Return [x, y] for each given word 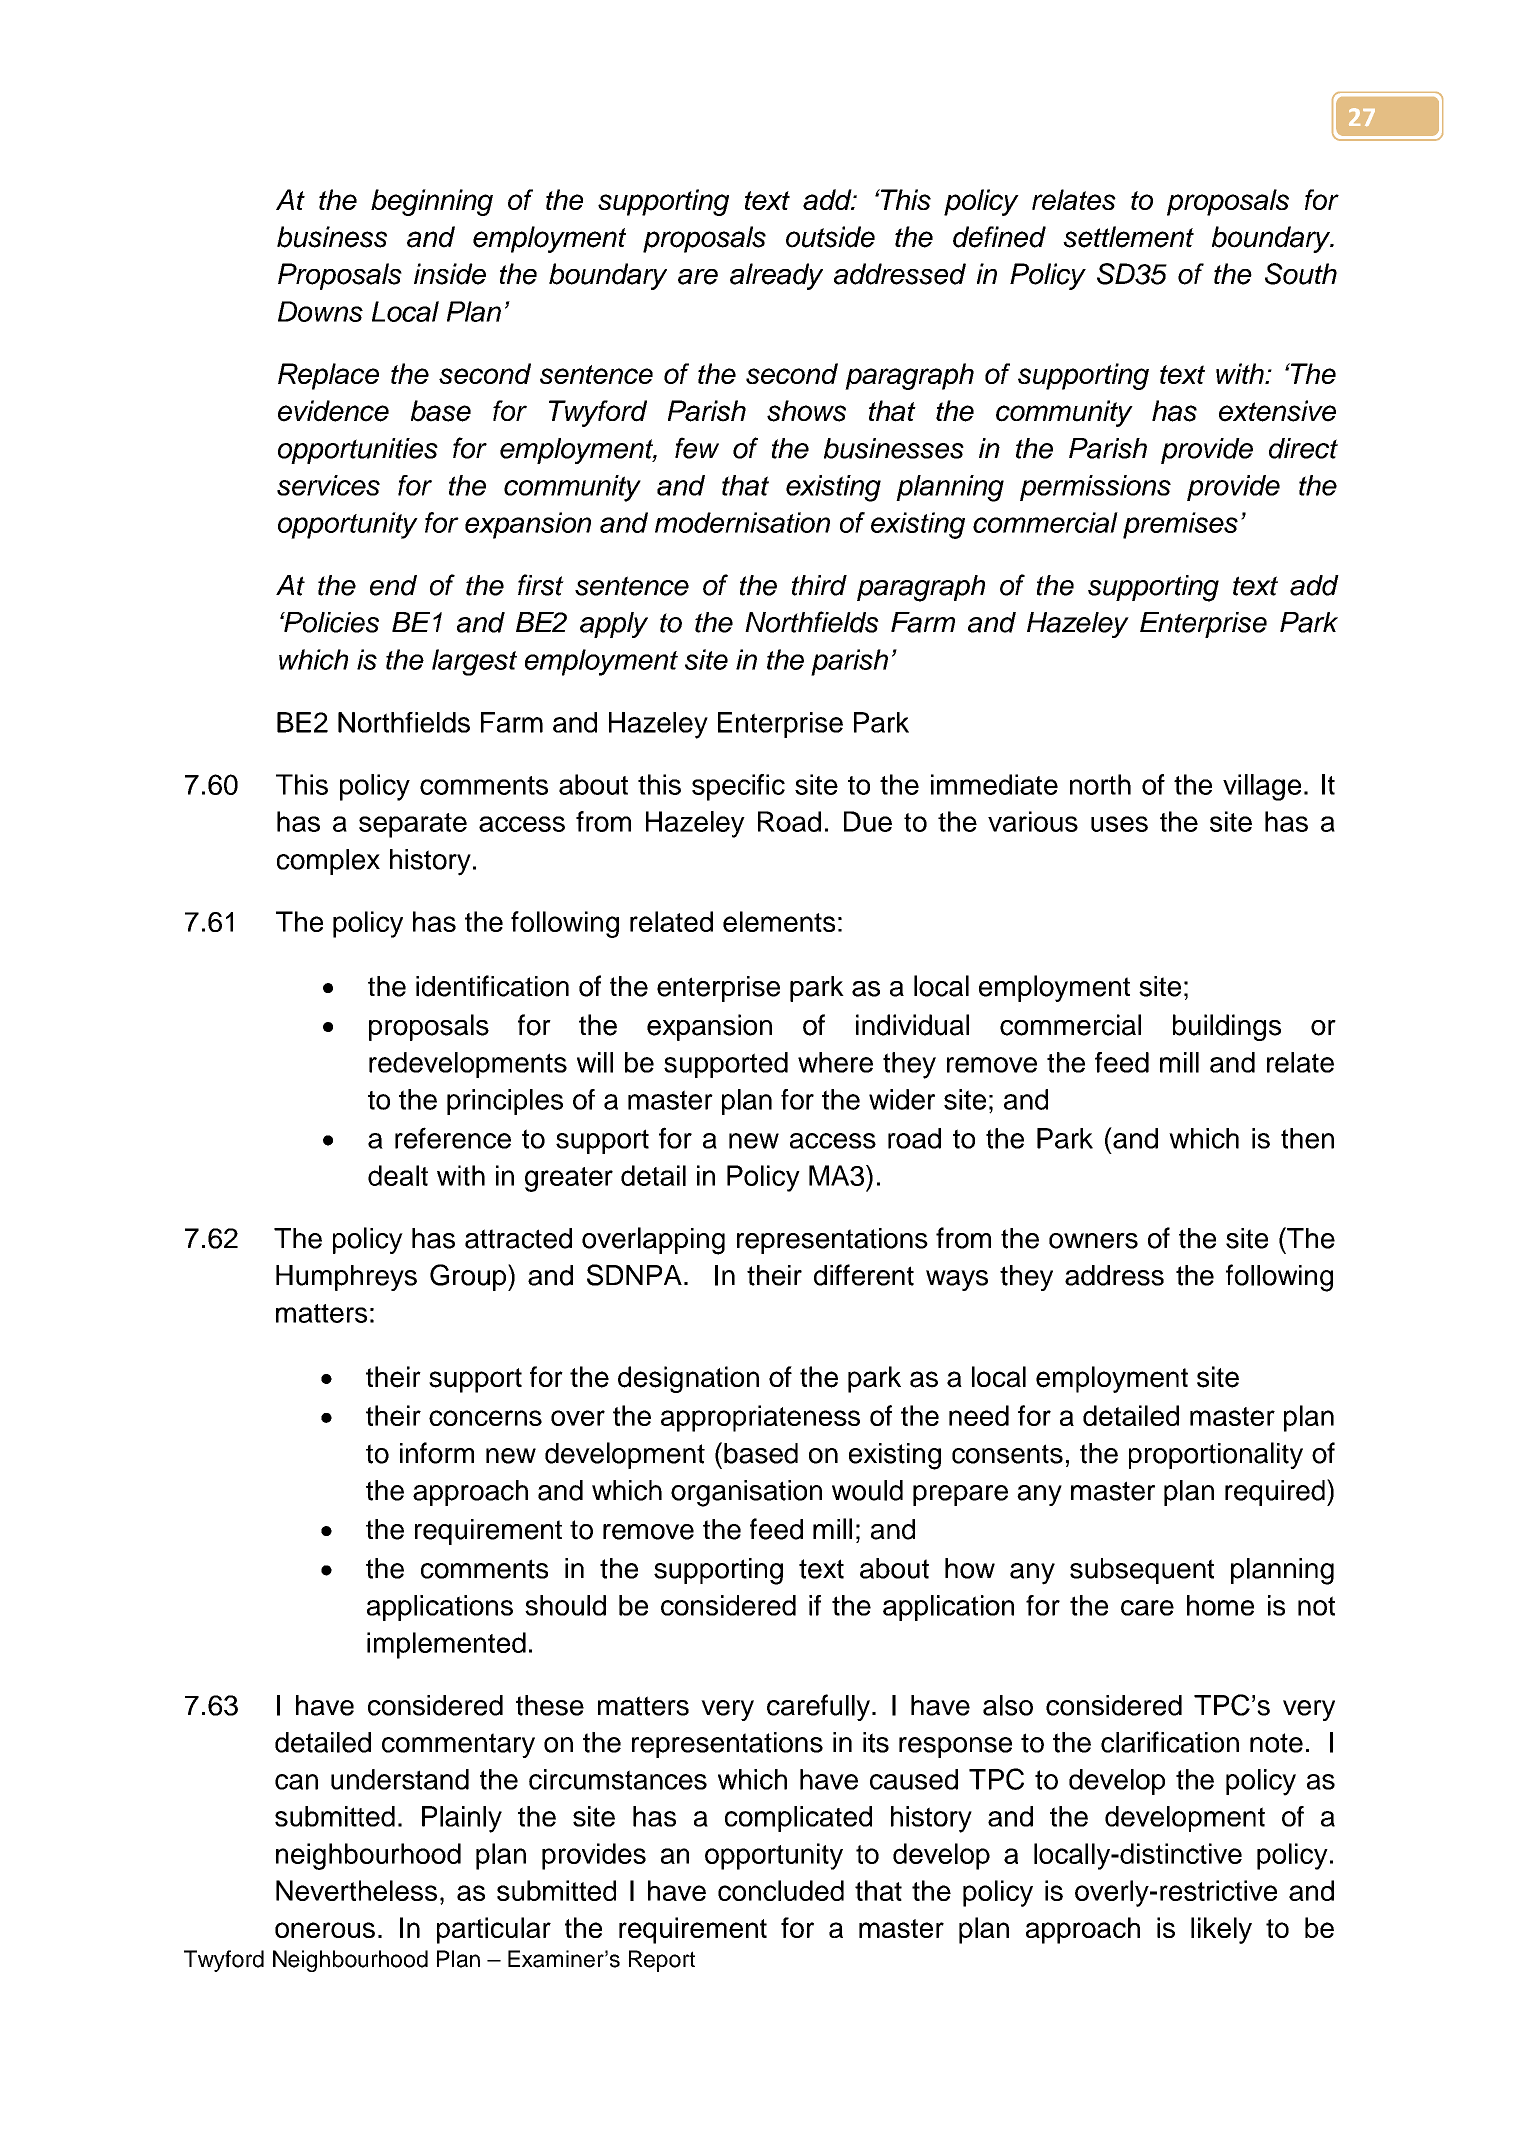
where [835, 1062]
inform [437, 1453]
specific [738, 787]
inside [450, 274]
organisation [746, 1493]
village [1262, 787]
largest [474, 662]
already [776, 276]
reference [453, 1138]
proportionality [1216, 1455]
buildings [1227, 1027]
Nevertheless [356, 1890]
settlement [1128, 237]
